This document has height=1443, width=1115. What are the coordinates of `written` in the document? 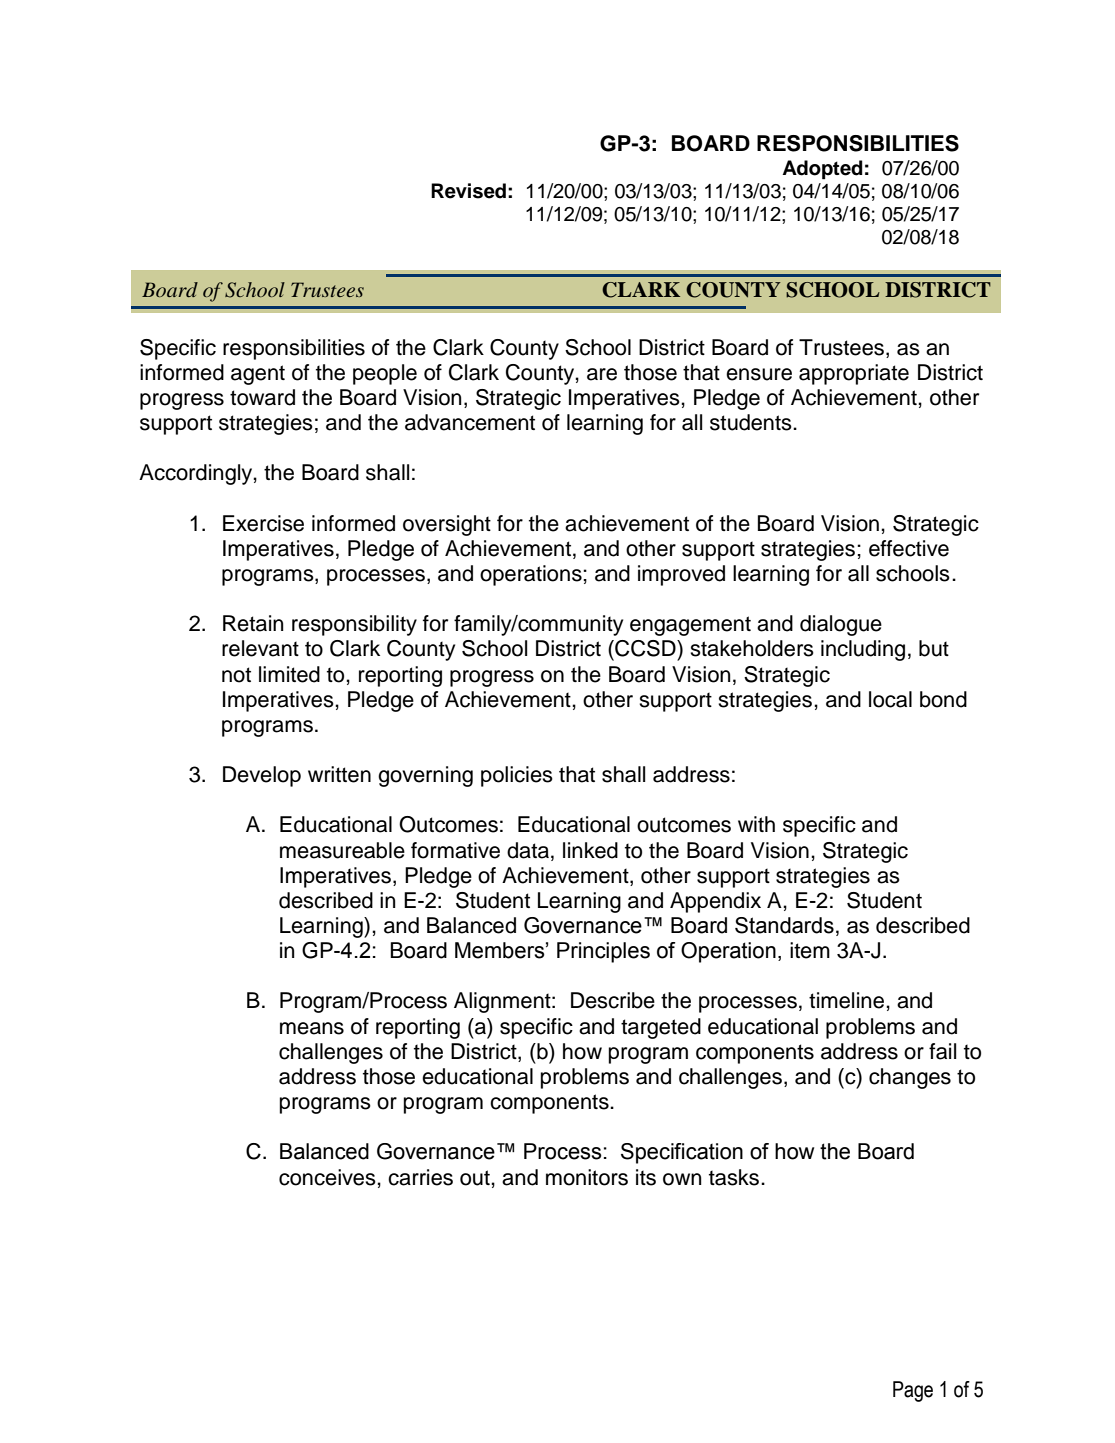 It's located at (339, 774).
